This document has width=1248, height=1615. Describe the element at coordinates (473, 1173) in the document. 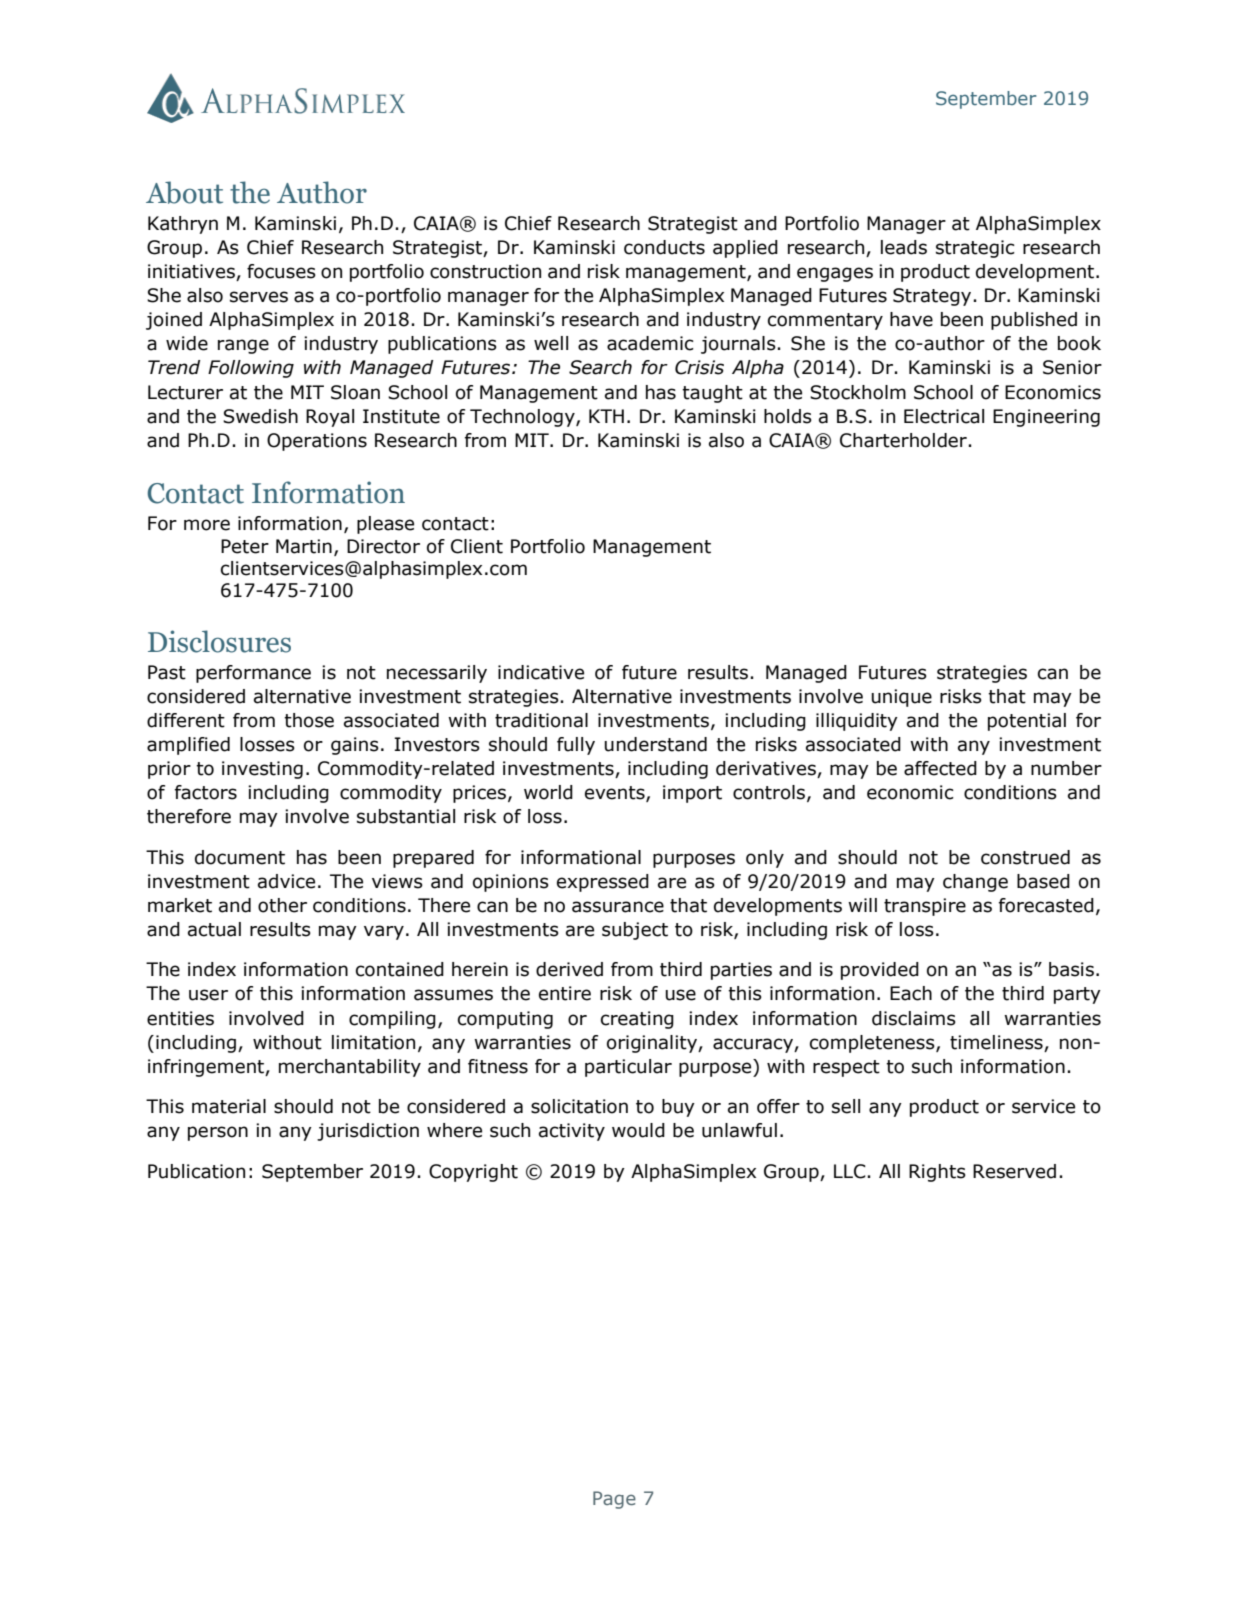

I see `Copyright` at that location.
